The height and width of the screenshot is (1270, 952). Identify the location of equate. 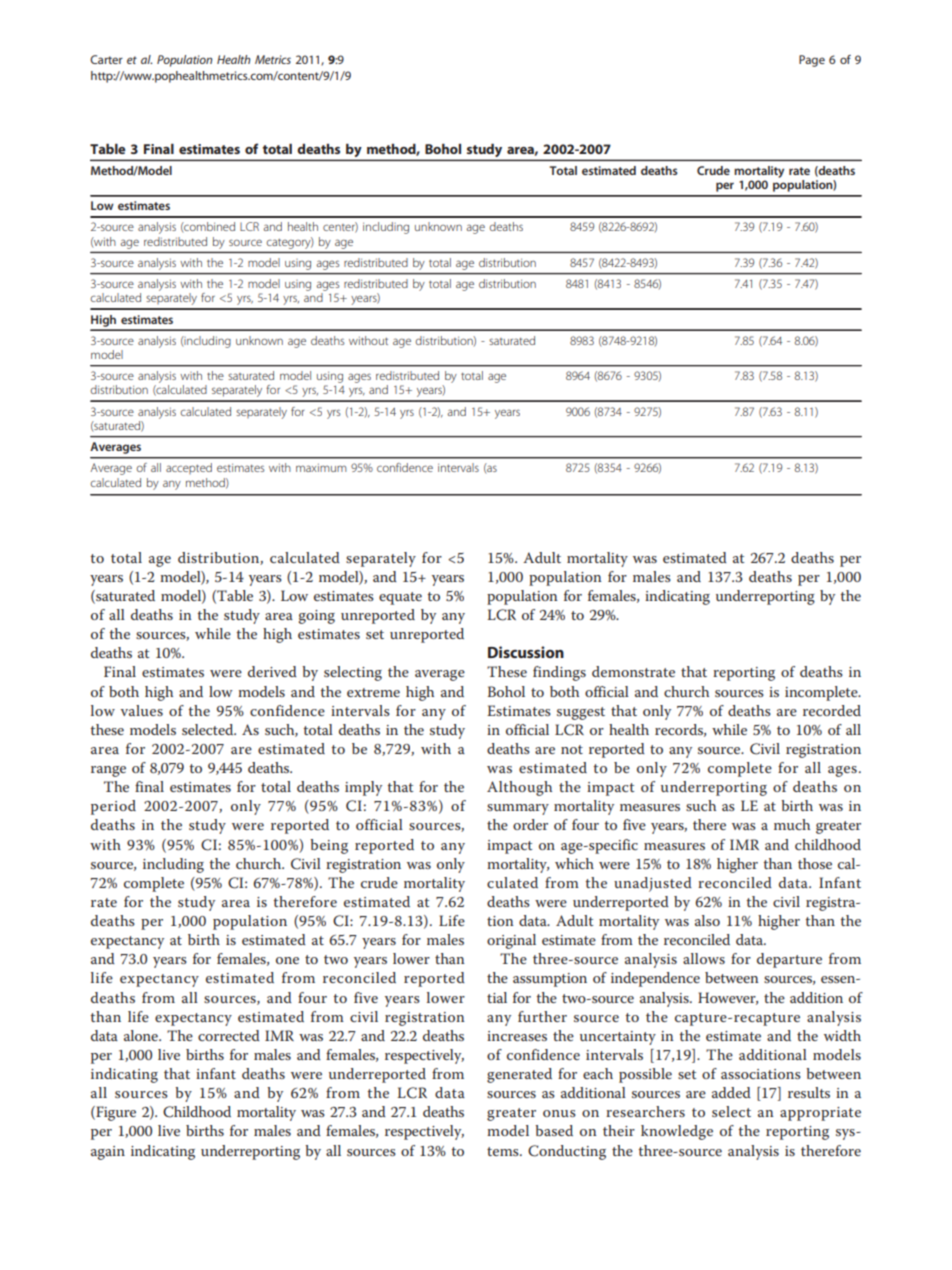
(400, 598).
